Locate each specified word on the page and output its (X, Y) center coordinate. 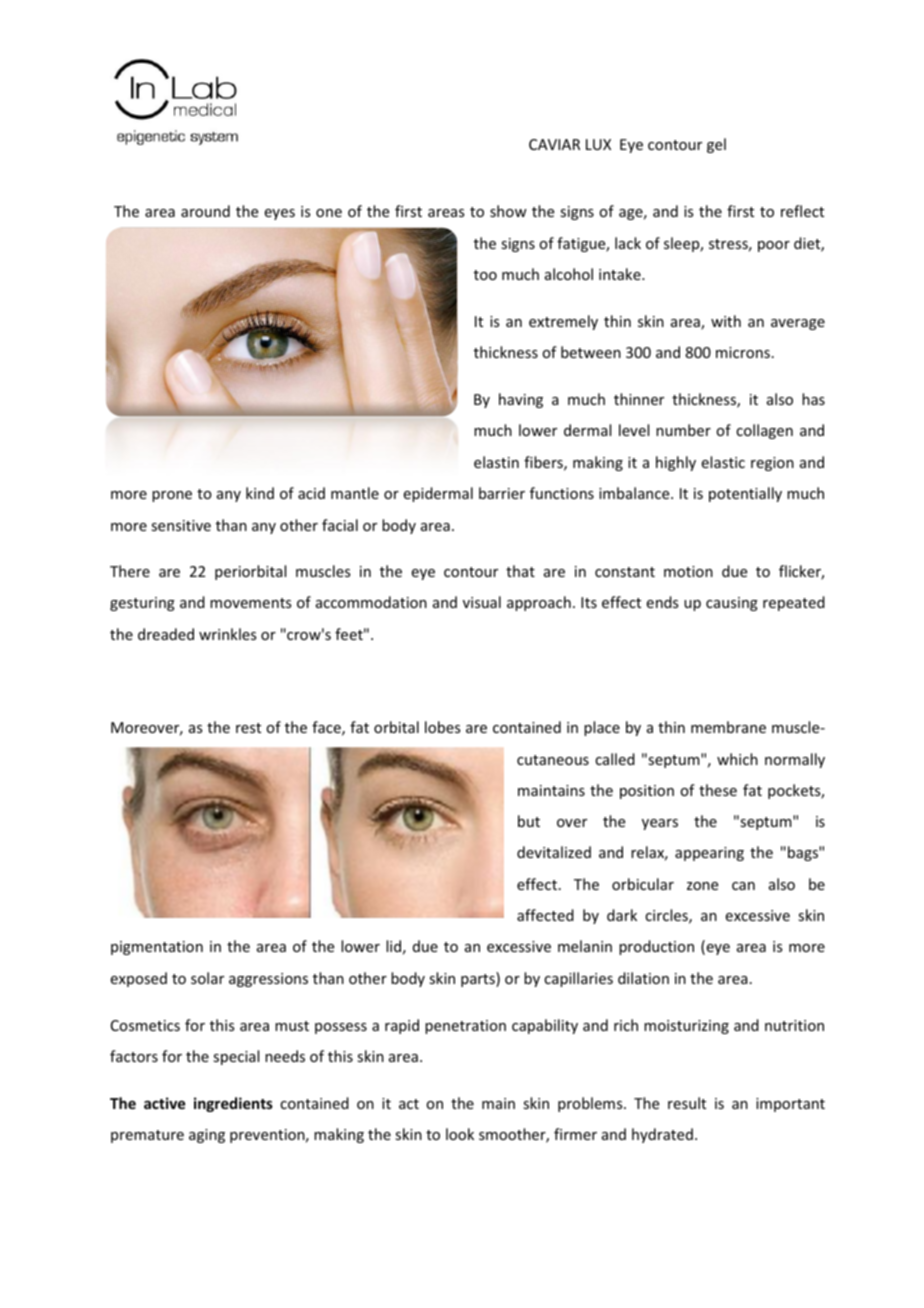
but (529, 821)
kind (260, 493)
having (521, 400)
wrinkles (227, 634)
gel (716, 145)
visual (482, 602)
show (508, 211)
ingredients (233, 1104)
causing (732, 604)
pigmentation (157, 948)
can (743, 886)
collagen (764, 431)
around (205, 211)
